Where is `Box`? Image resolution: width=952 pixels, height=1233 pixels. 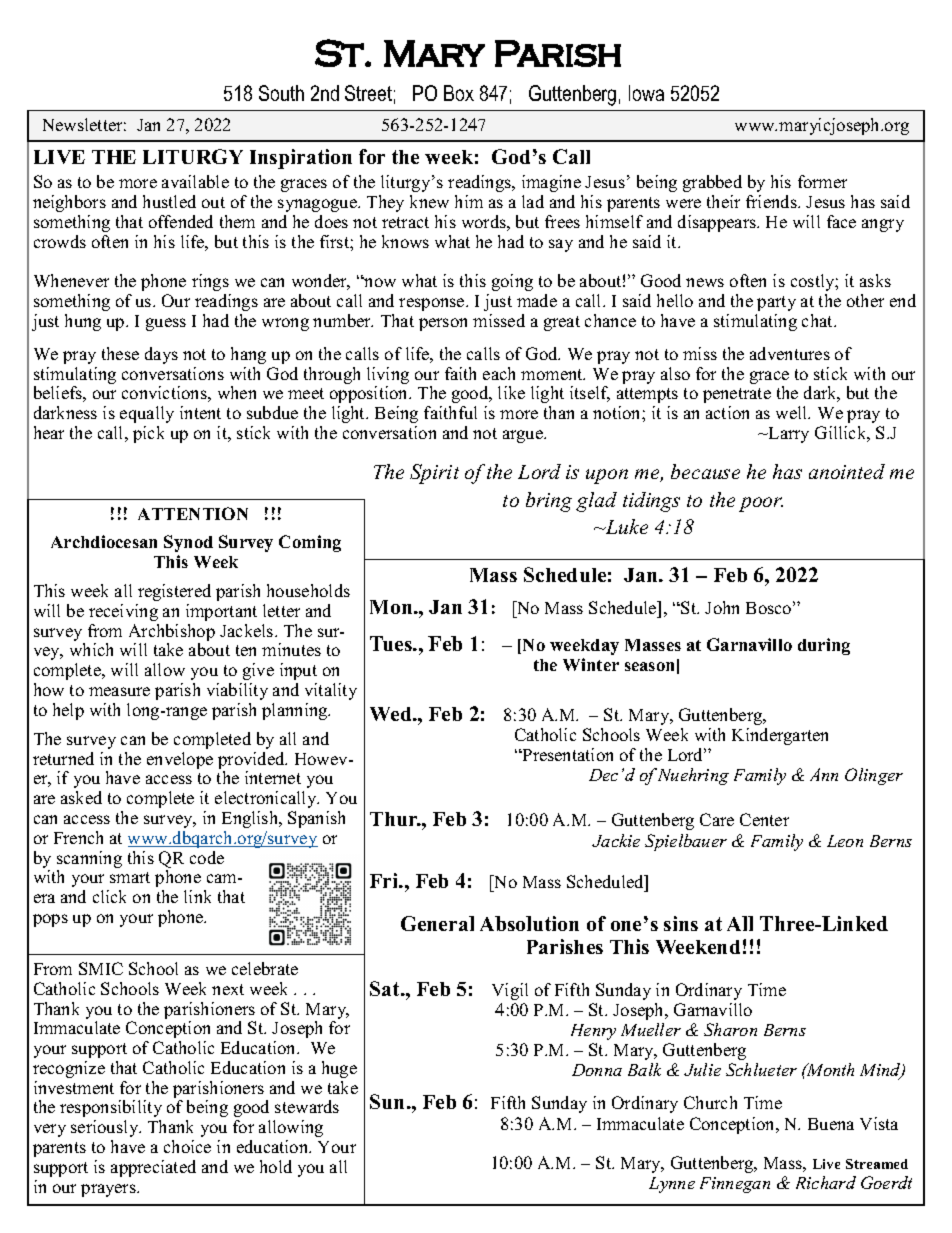
Box is located at coordinates (459, 93).
